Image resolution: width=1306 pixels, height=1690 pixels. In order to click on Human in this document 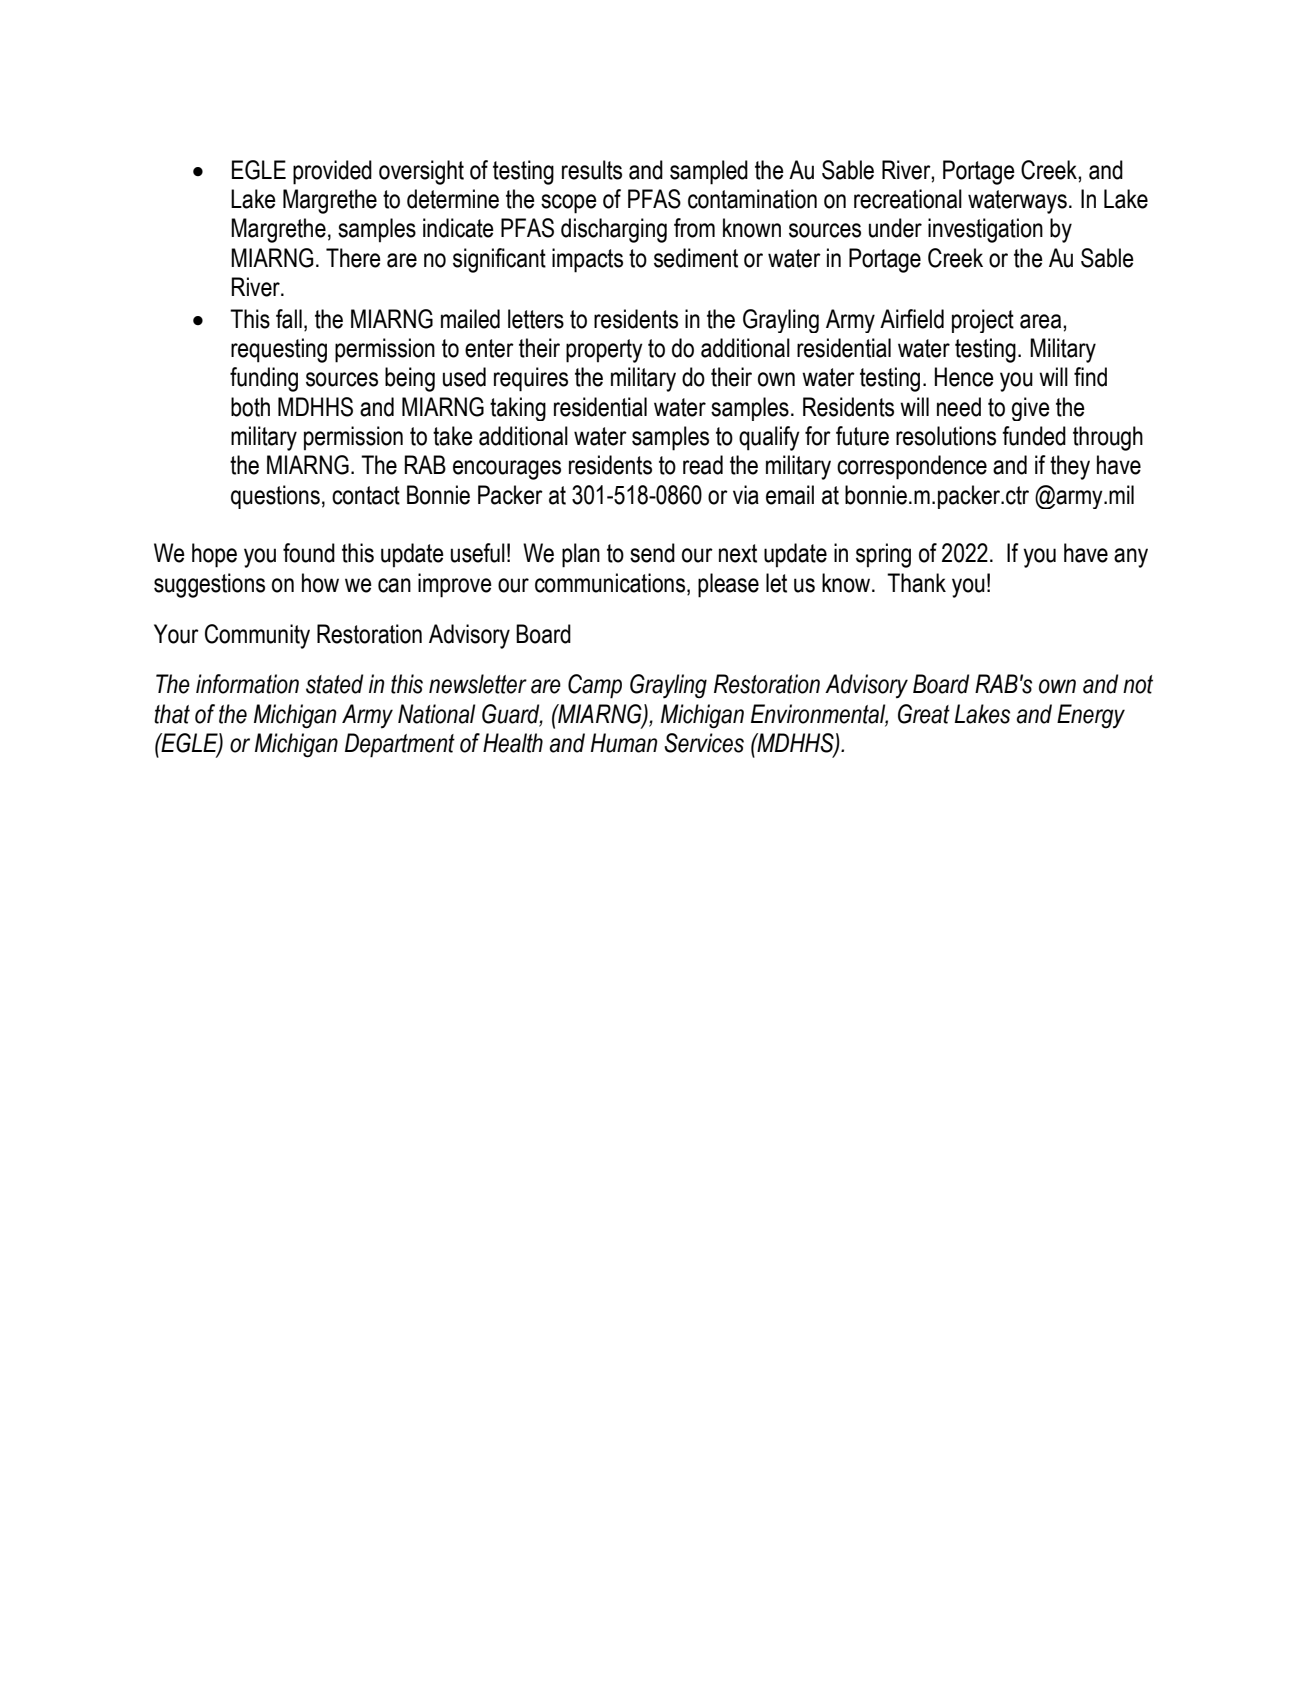, I will do `click(624, 743)`.
